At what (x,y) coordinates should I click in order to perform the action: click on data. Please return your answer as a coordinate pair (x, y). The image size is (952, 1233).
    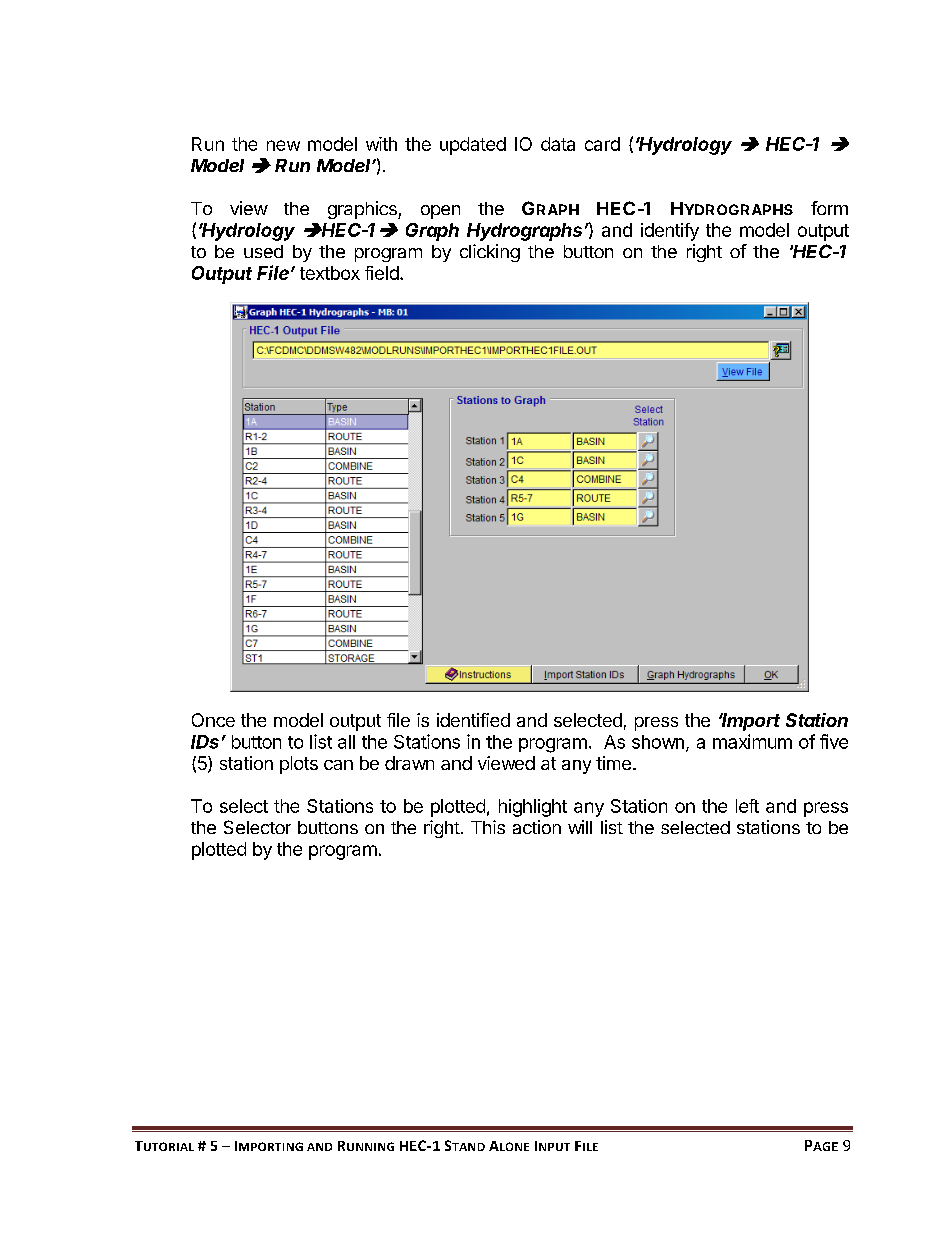
    Looking at the image, I should click on (558, 144).
